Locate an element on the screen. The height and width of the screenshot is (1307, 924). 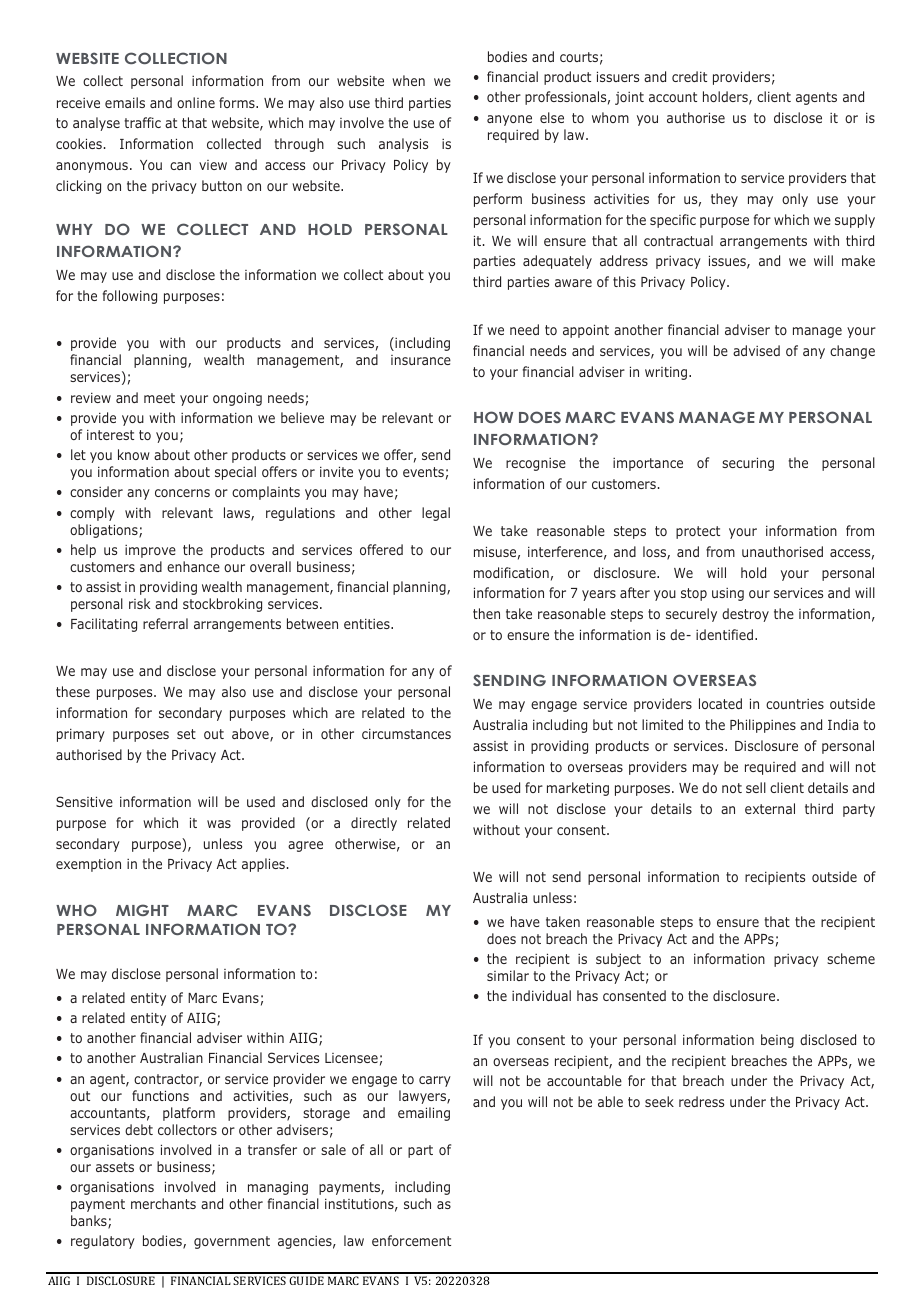
credit is located at coordinates (689, 76).
